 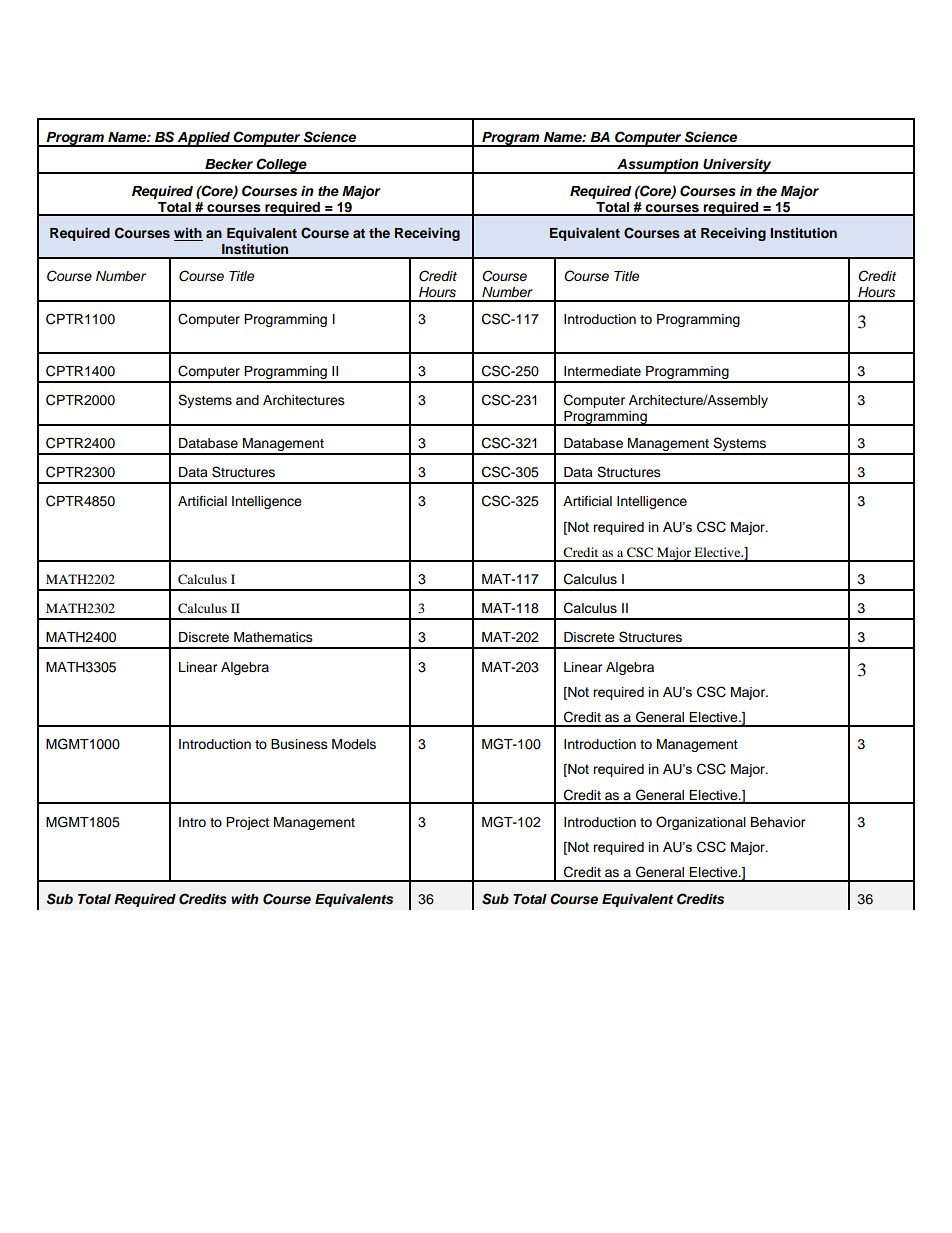 What do you see at coordinates (701, 823) in the screenshot?
I see `Organizational` at bounding box center [701, 823].
